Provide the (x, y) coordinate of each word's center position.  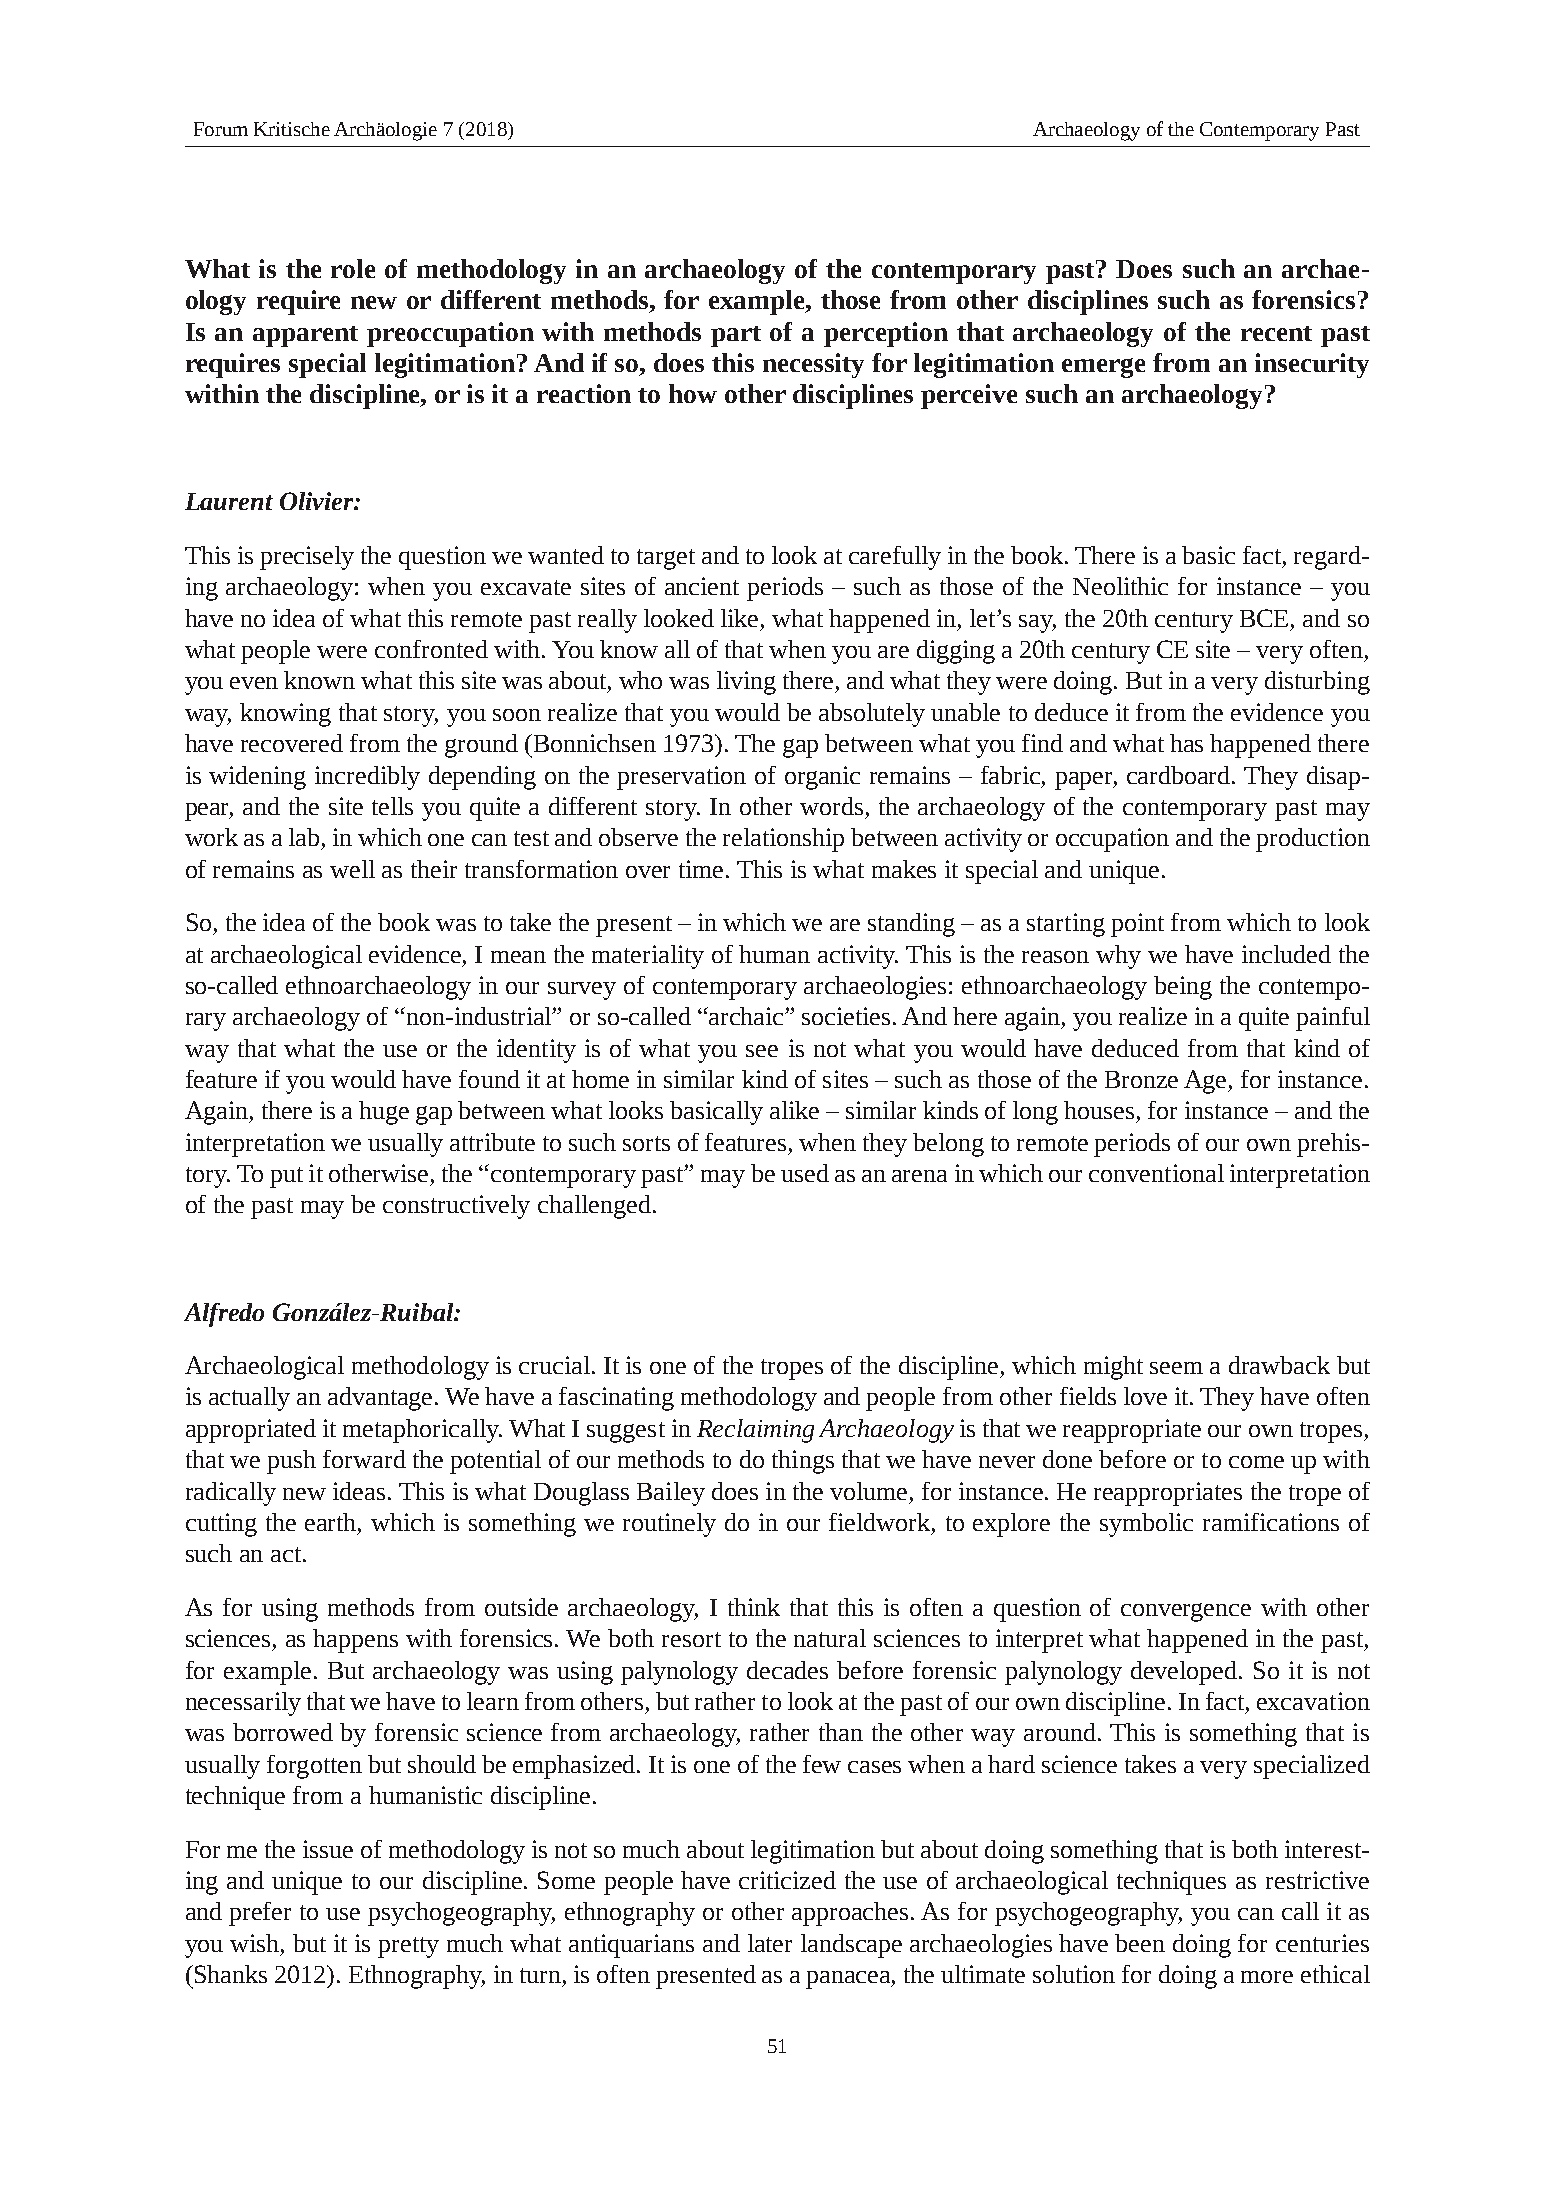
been (1140, 1943)
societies (848, 1016)
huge (384, 1113)
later (770, 1943)
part (736, 336)
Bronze (1141, 1079)
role (353, 268)
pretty (408, 1947)
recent (1276, 333)
